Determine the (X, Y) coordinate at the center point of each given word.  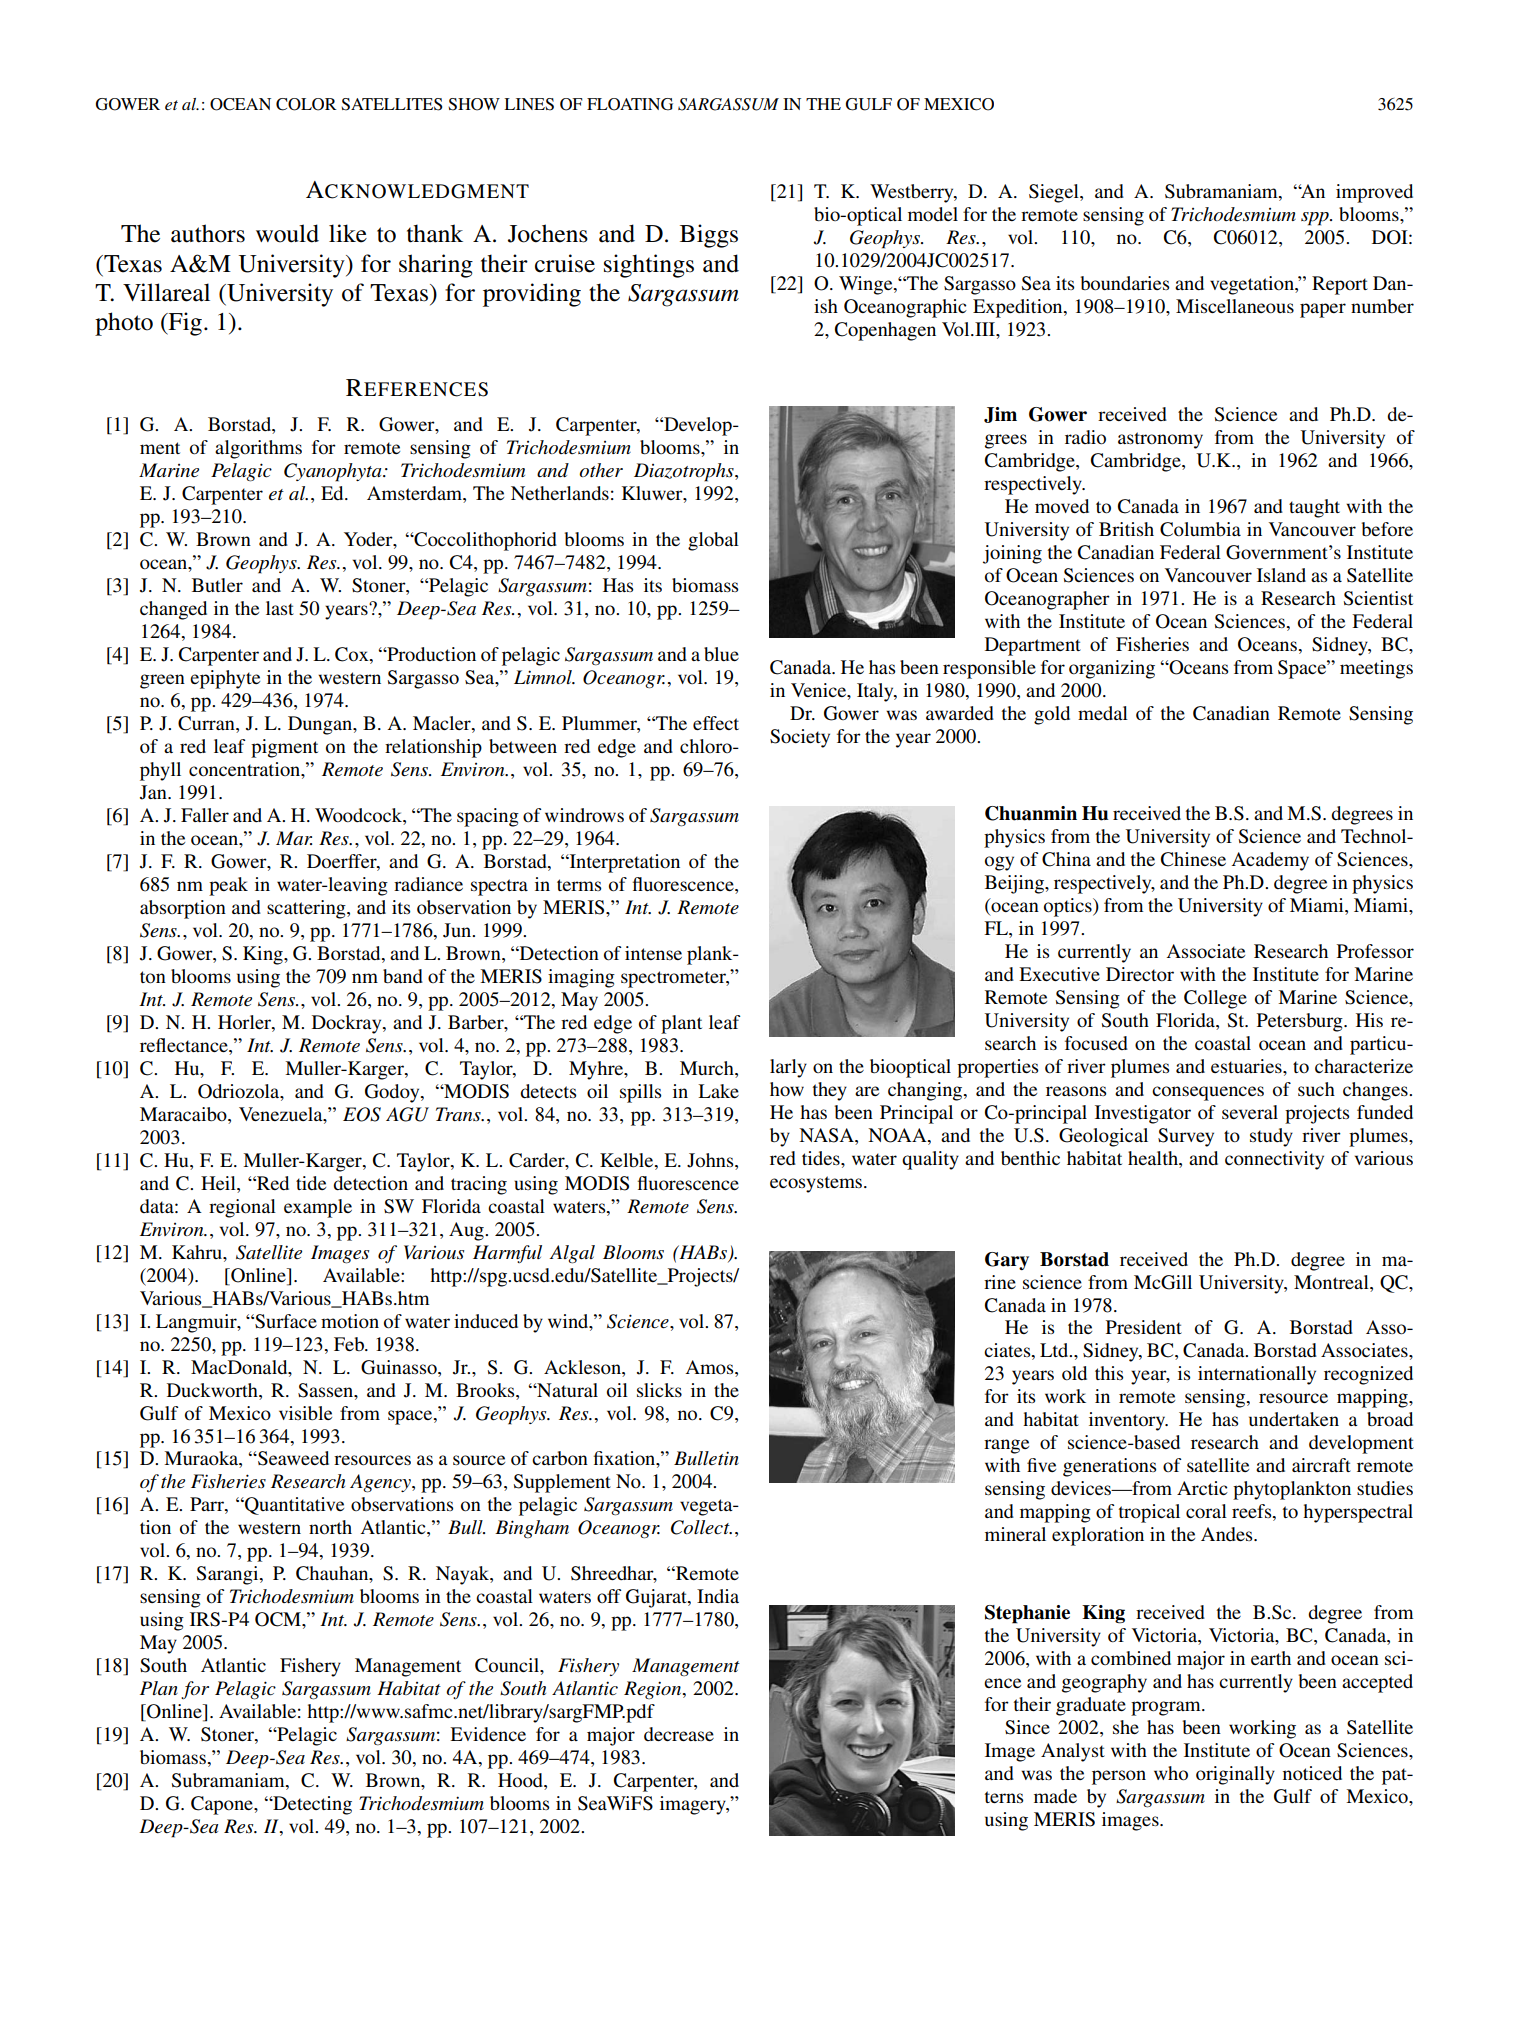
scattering (307, 909)
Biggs (709, 236)
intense (653, 953)
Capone (223, 1805)
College (1215, 999)
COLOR (306, 104)
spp (1316, 219)
